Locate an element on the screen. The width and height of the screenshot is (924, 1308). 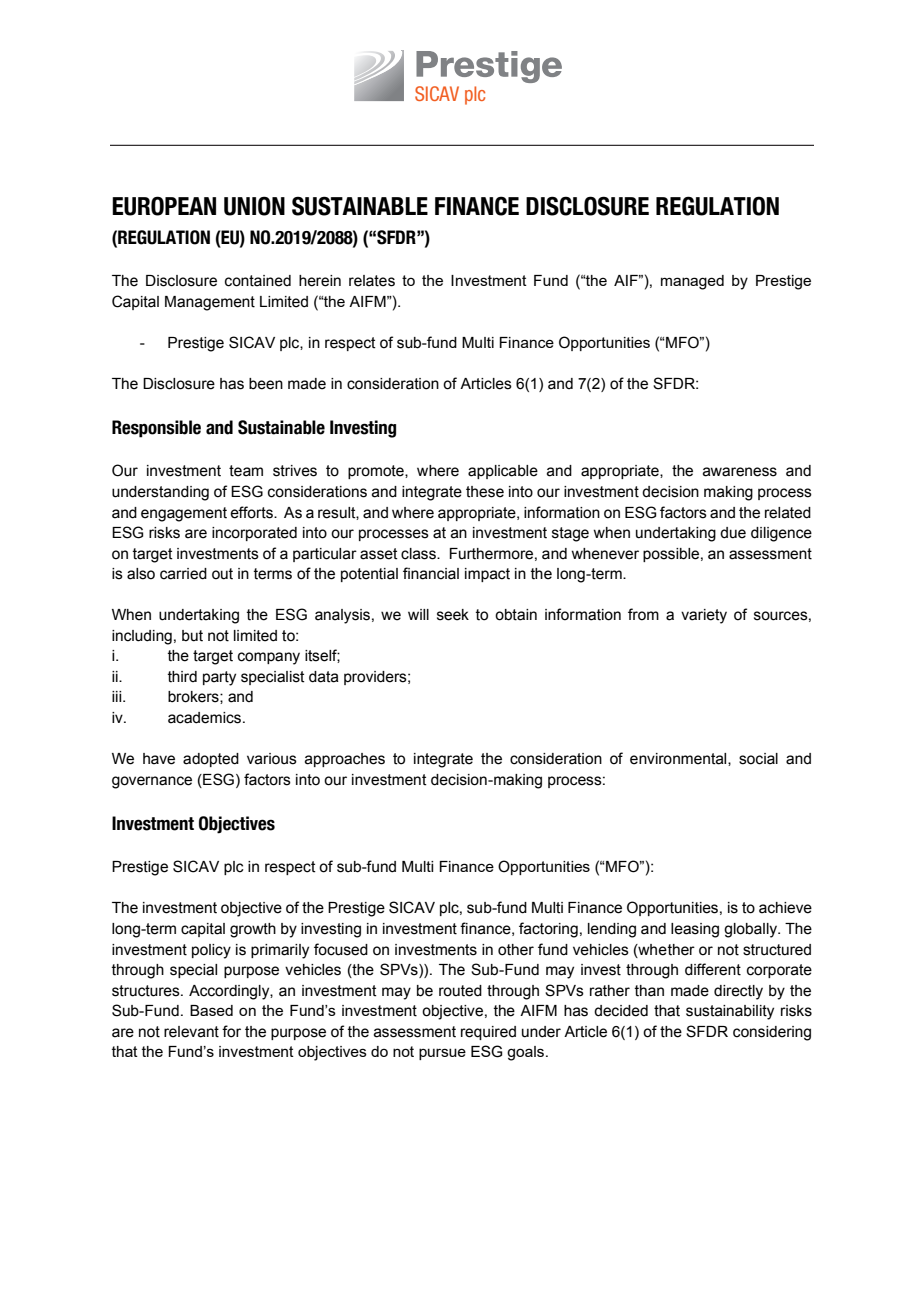
awareness is located at coordinates (740, 472).
